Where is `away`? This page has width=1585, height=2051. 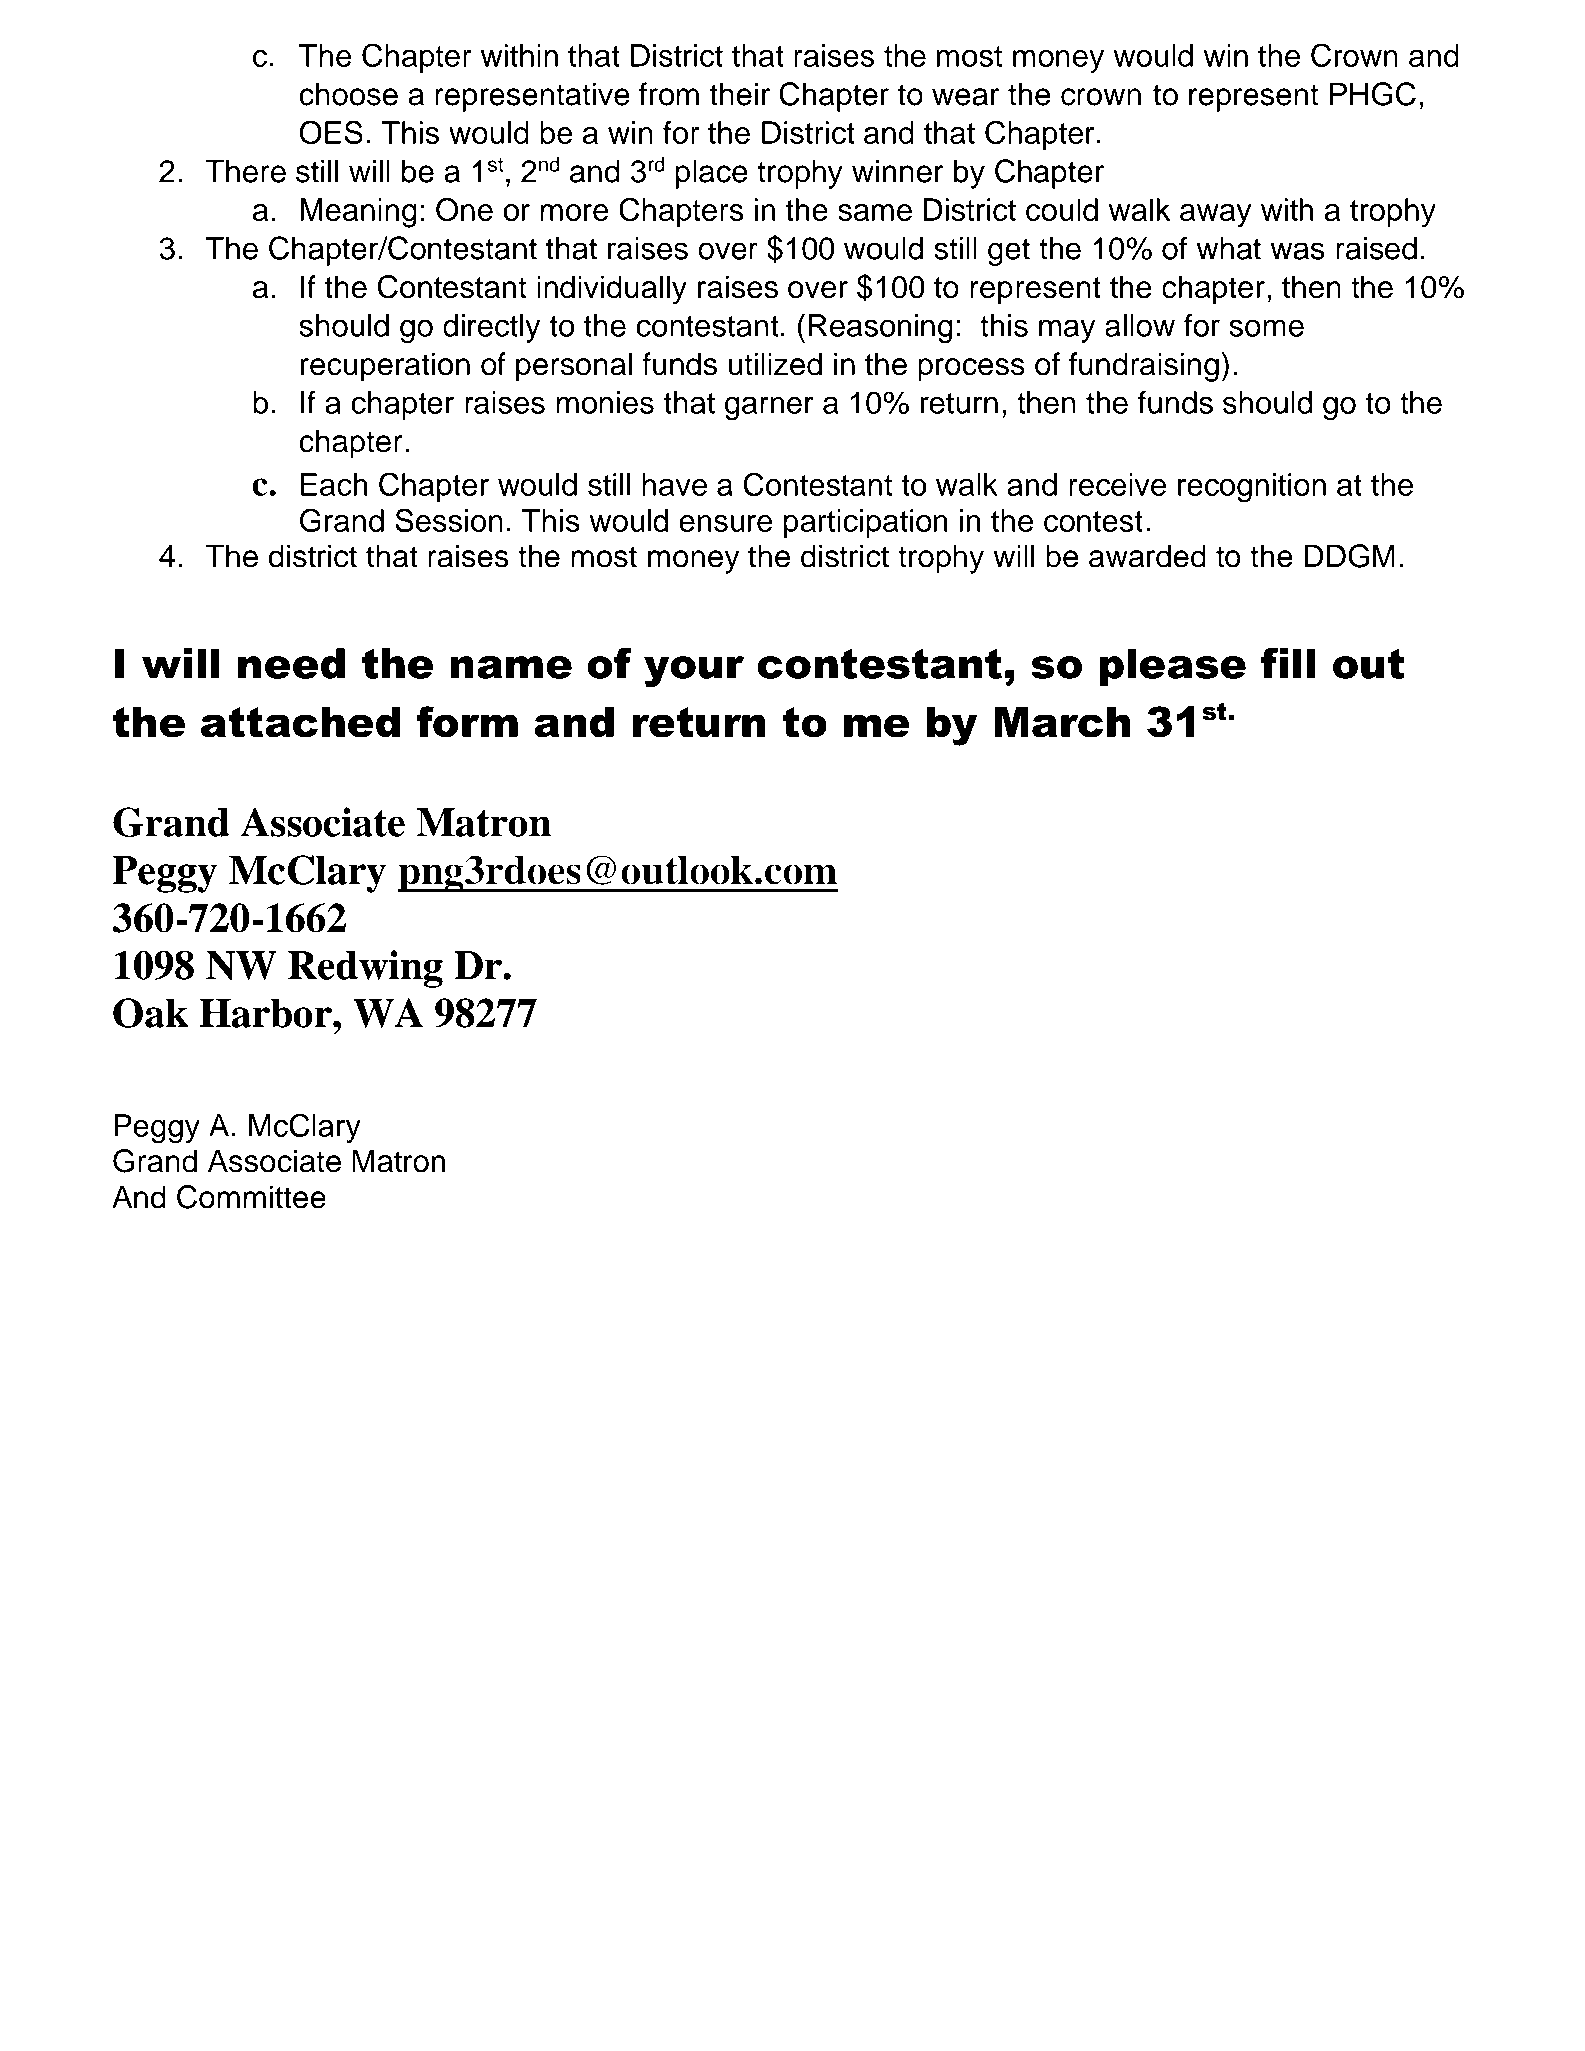
away is located at coordinates (1215, 216).
